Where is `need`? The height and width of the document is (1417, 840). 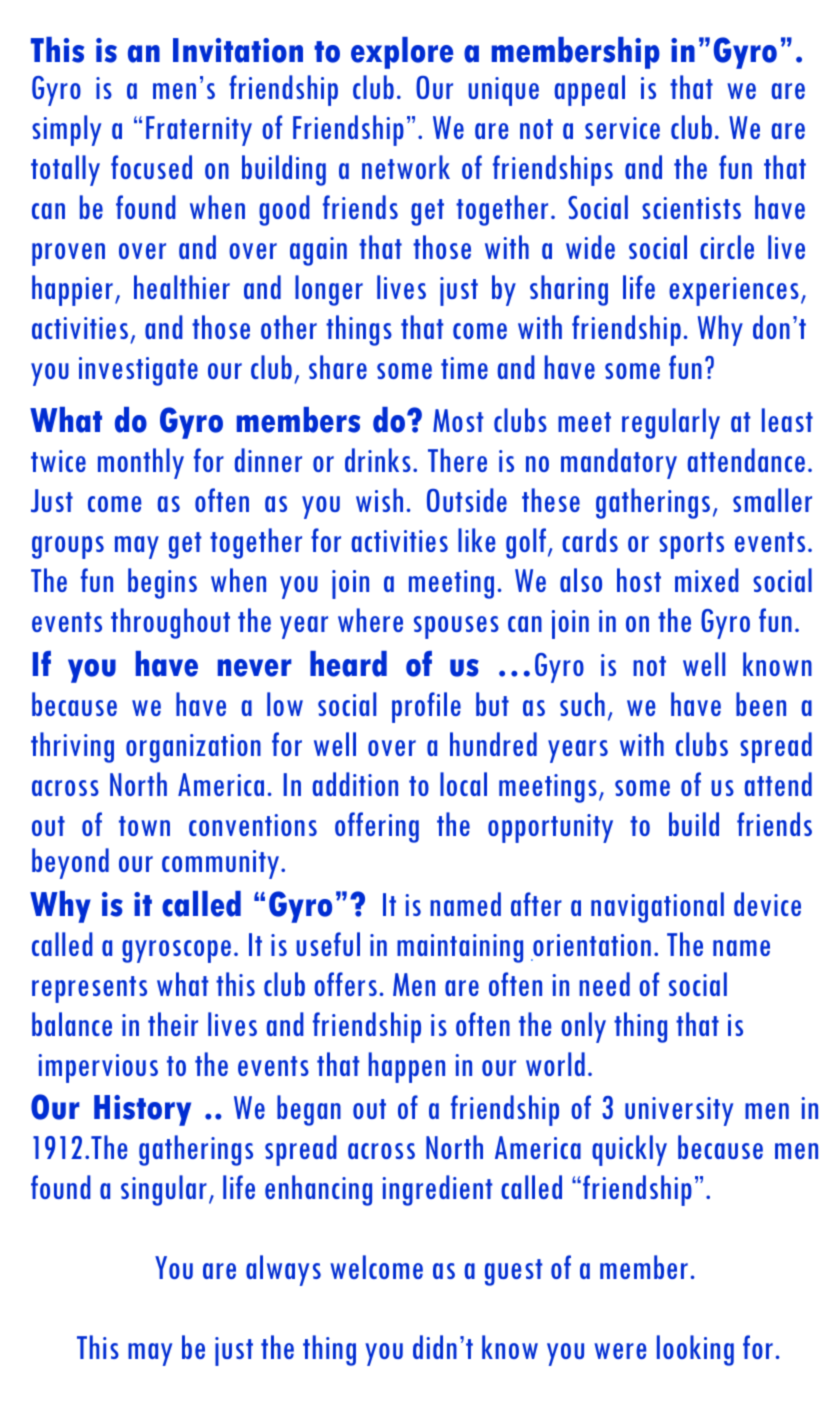
need is located at coordinates (604, 984).
